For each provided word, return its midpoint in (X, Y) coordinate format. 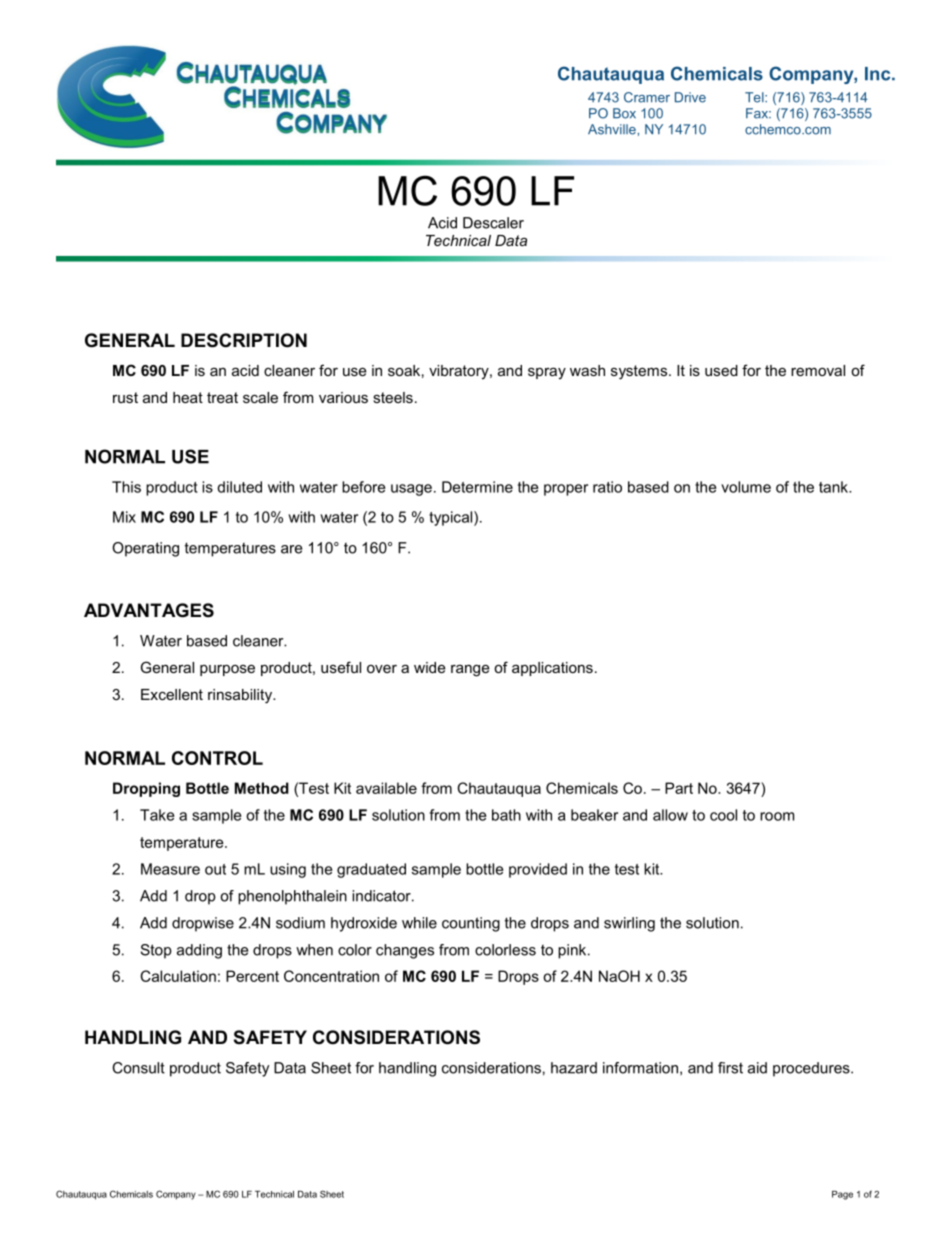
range (470, 670)
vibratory (460, 372)
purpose (227, 670)
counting (471, 924)
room (777, 816)
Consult (138, 1068)
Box (624, 113)
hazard (574, 1068)
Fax (758, 113)
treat (222, 397)
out (215, 869)
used (721, 370)
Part (679, 788)
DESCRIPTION (244, 340)
